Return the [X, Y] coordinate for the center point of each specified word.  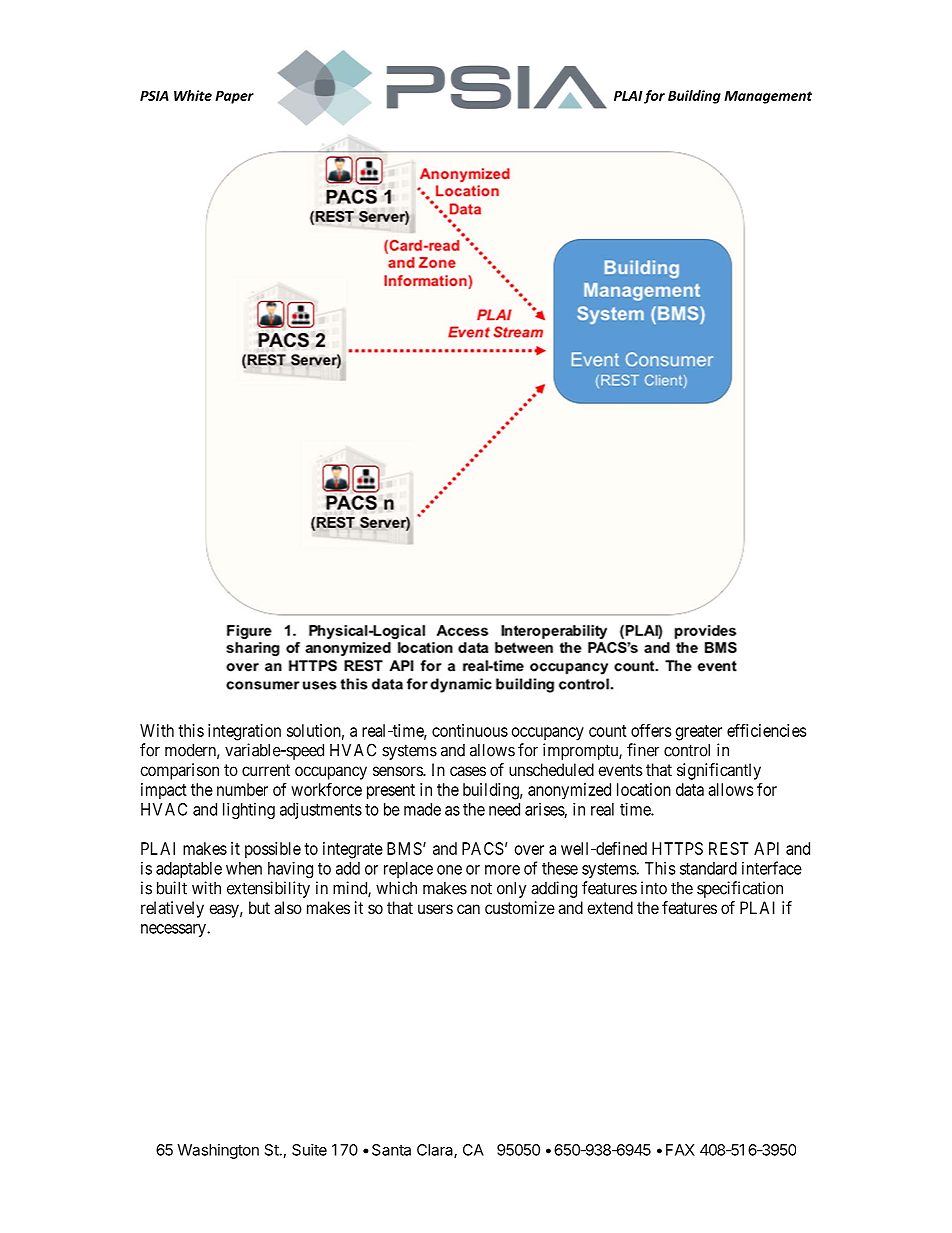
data [690, 789]
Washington [218, 1151]
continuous [470, 730]
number [242, 789]
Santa [391, 1150]
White [193, 95]
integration [244, 732]
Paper [234, 97]
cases [468, 771]
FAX [680, 1150]
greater [699, 733]
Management [768, 97]
